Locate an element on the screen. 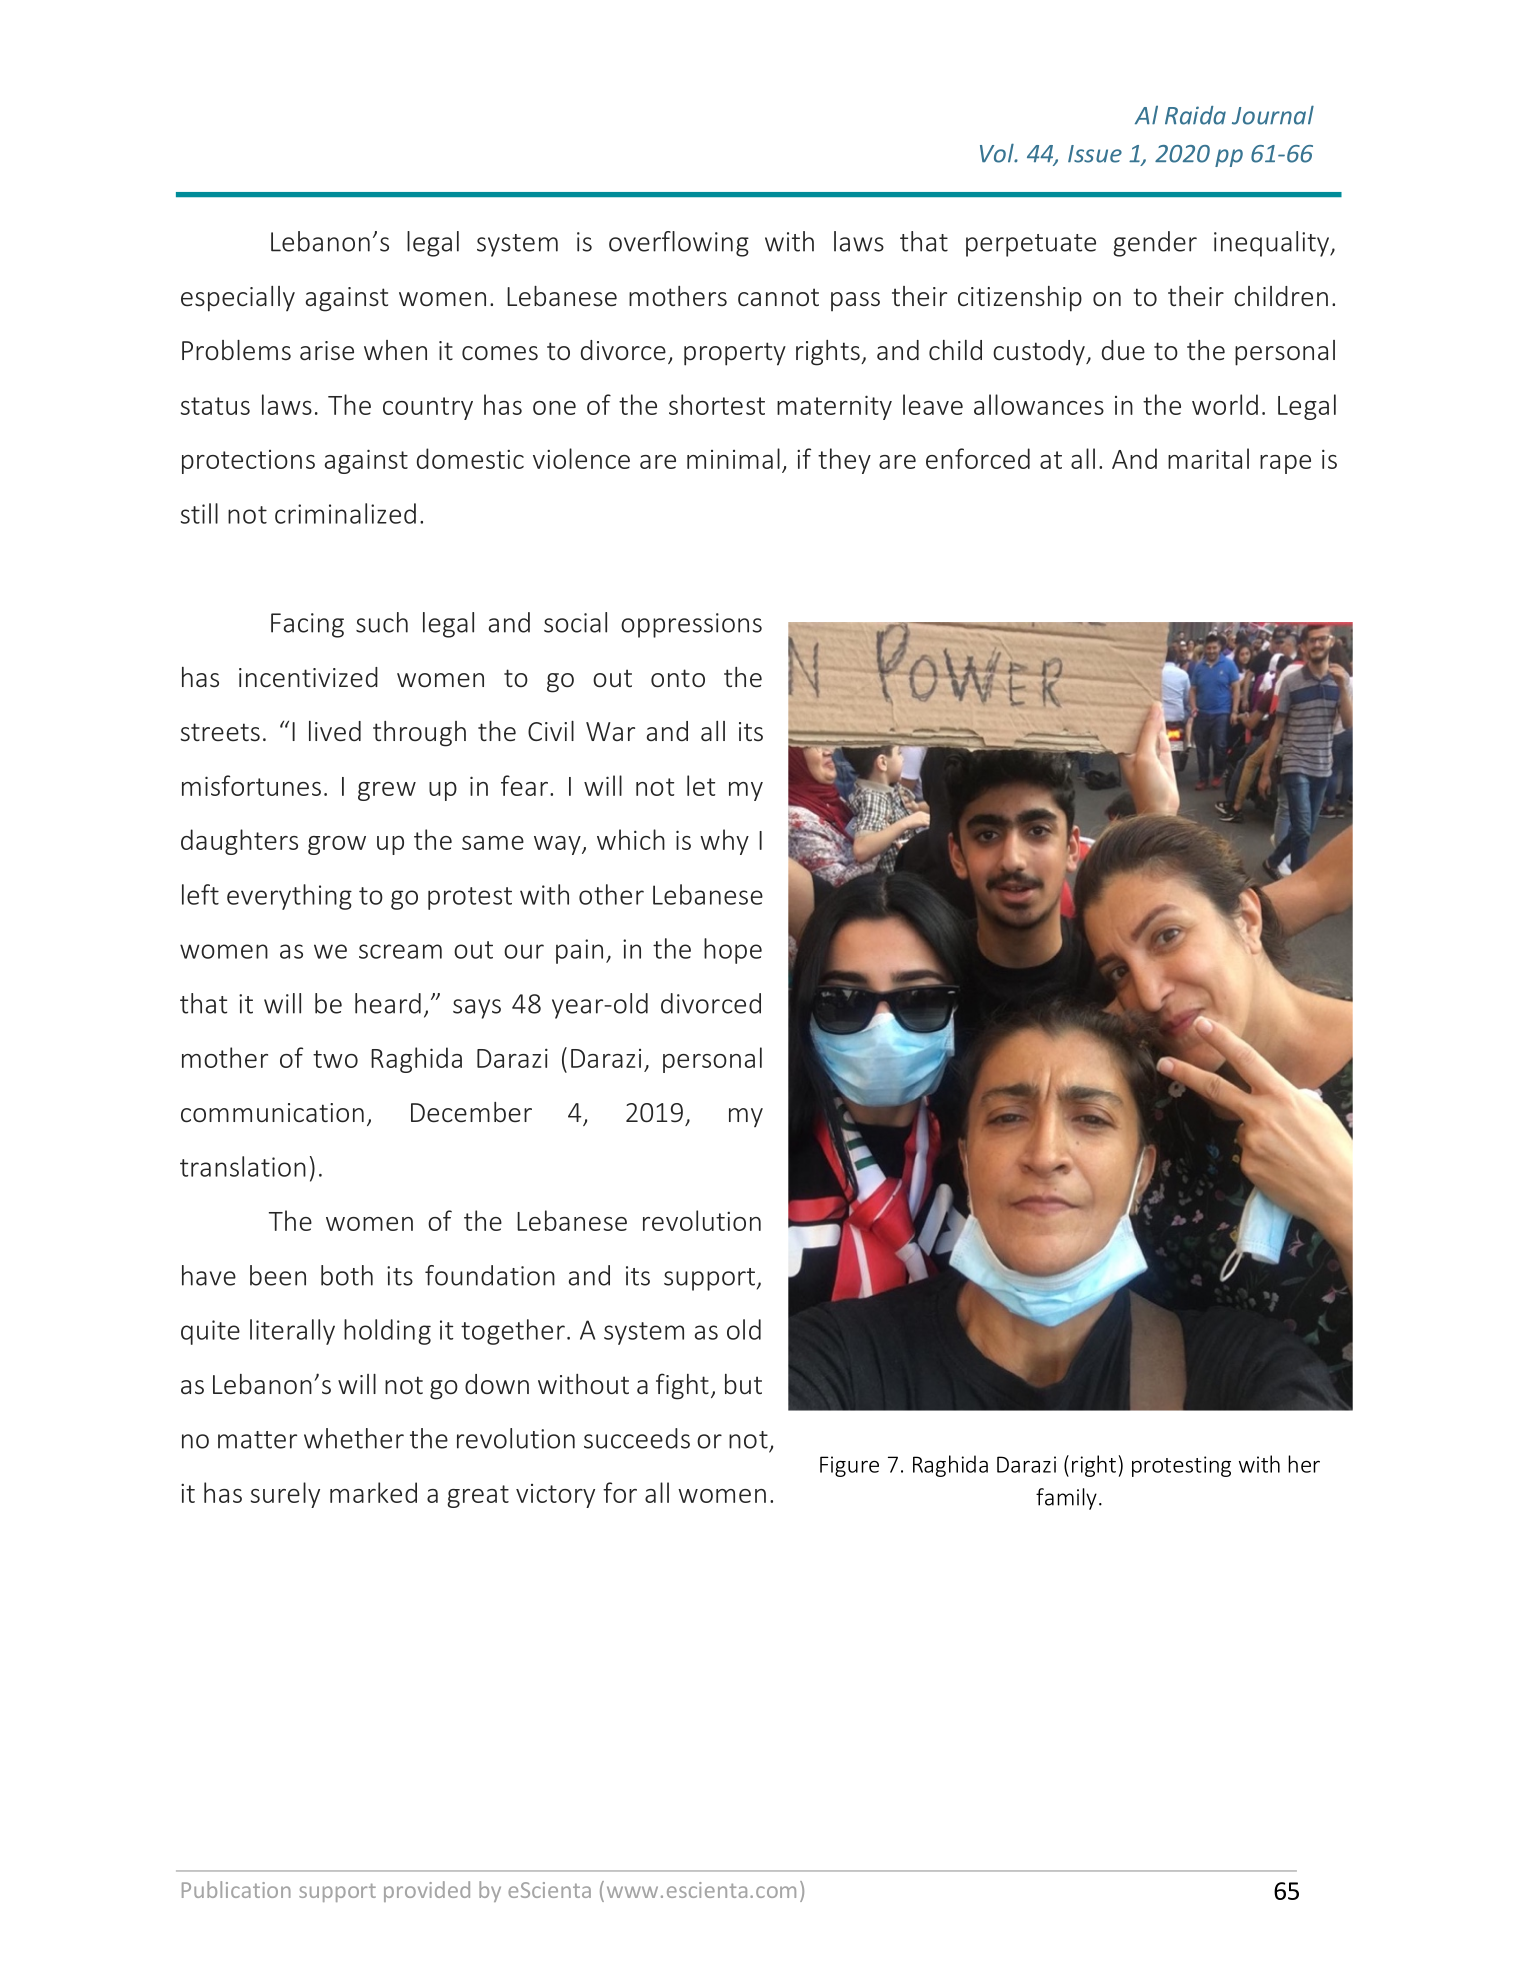 The image size is (1515, 1961). overflowing is located at coordinates (679, 244).
